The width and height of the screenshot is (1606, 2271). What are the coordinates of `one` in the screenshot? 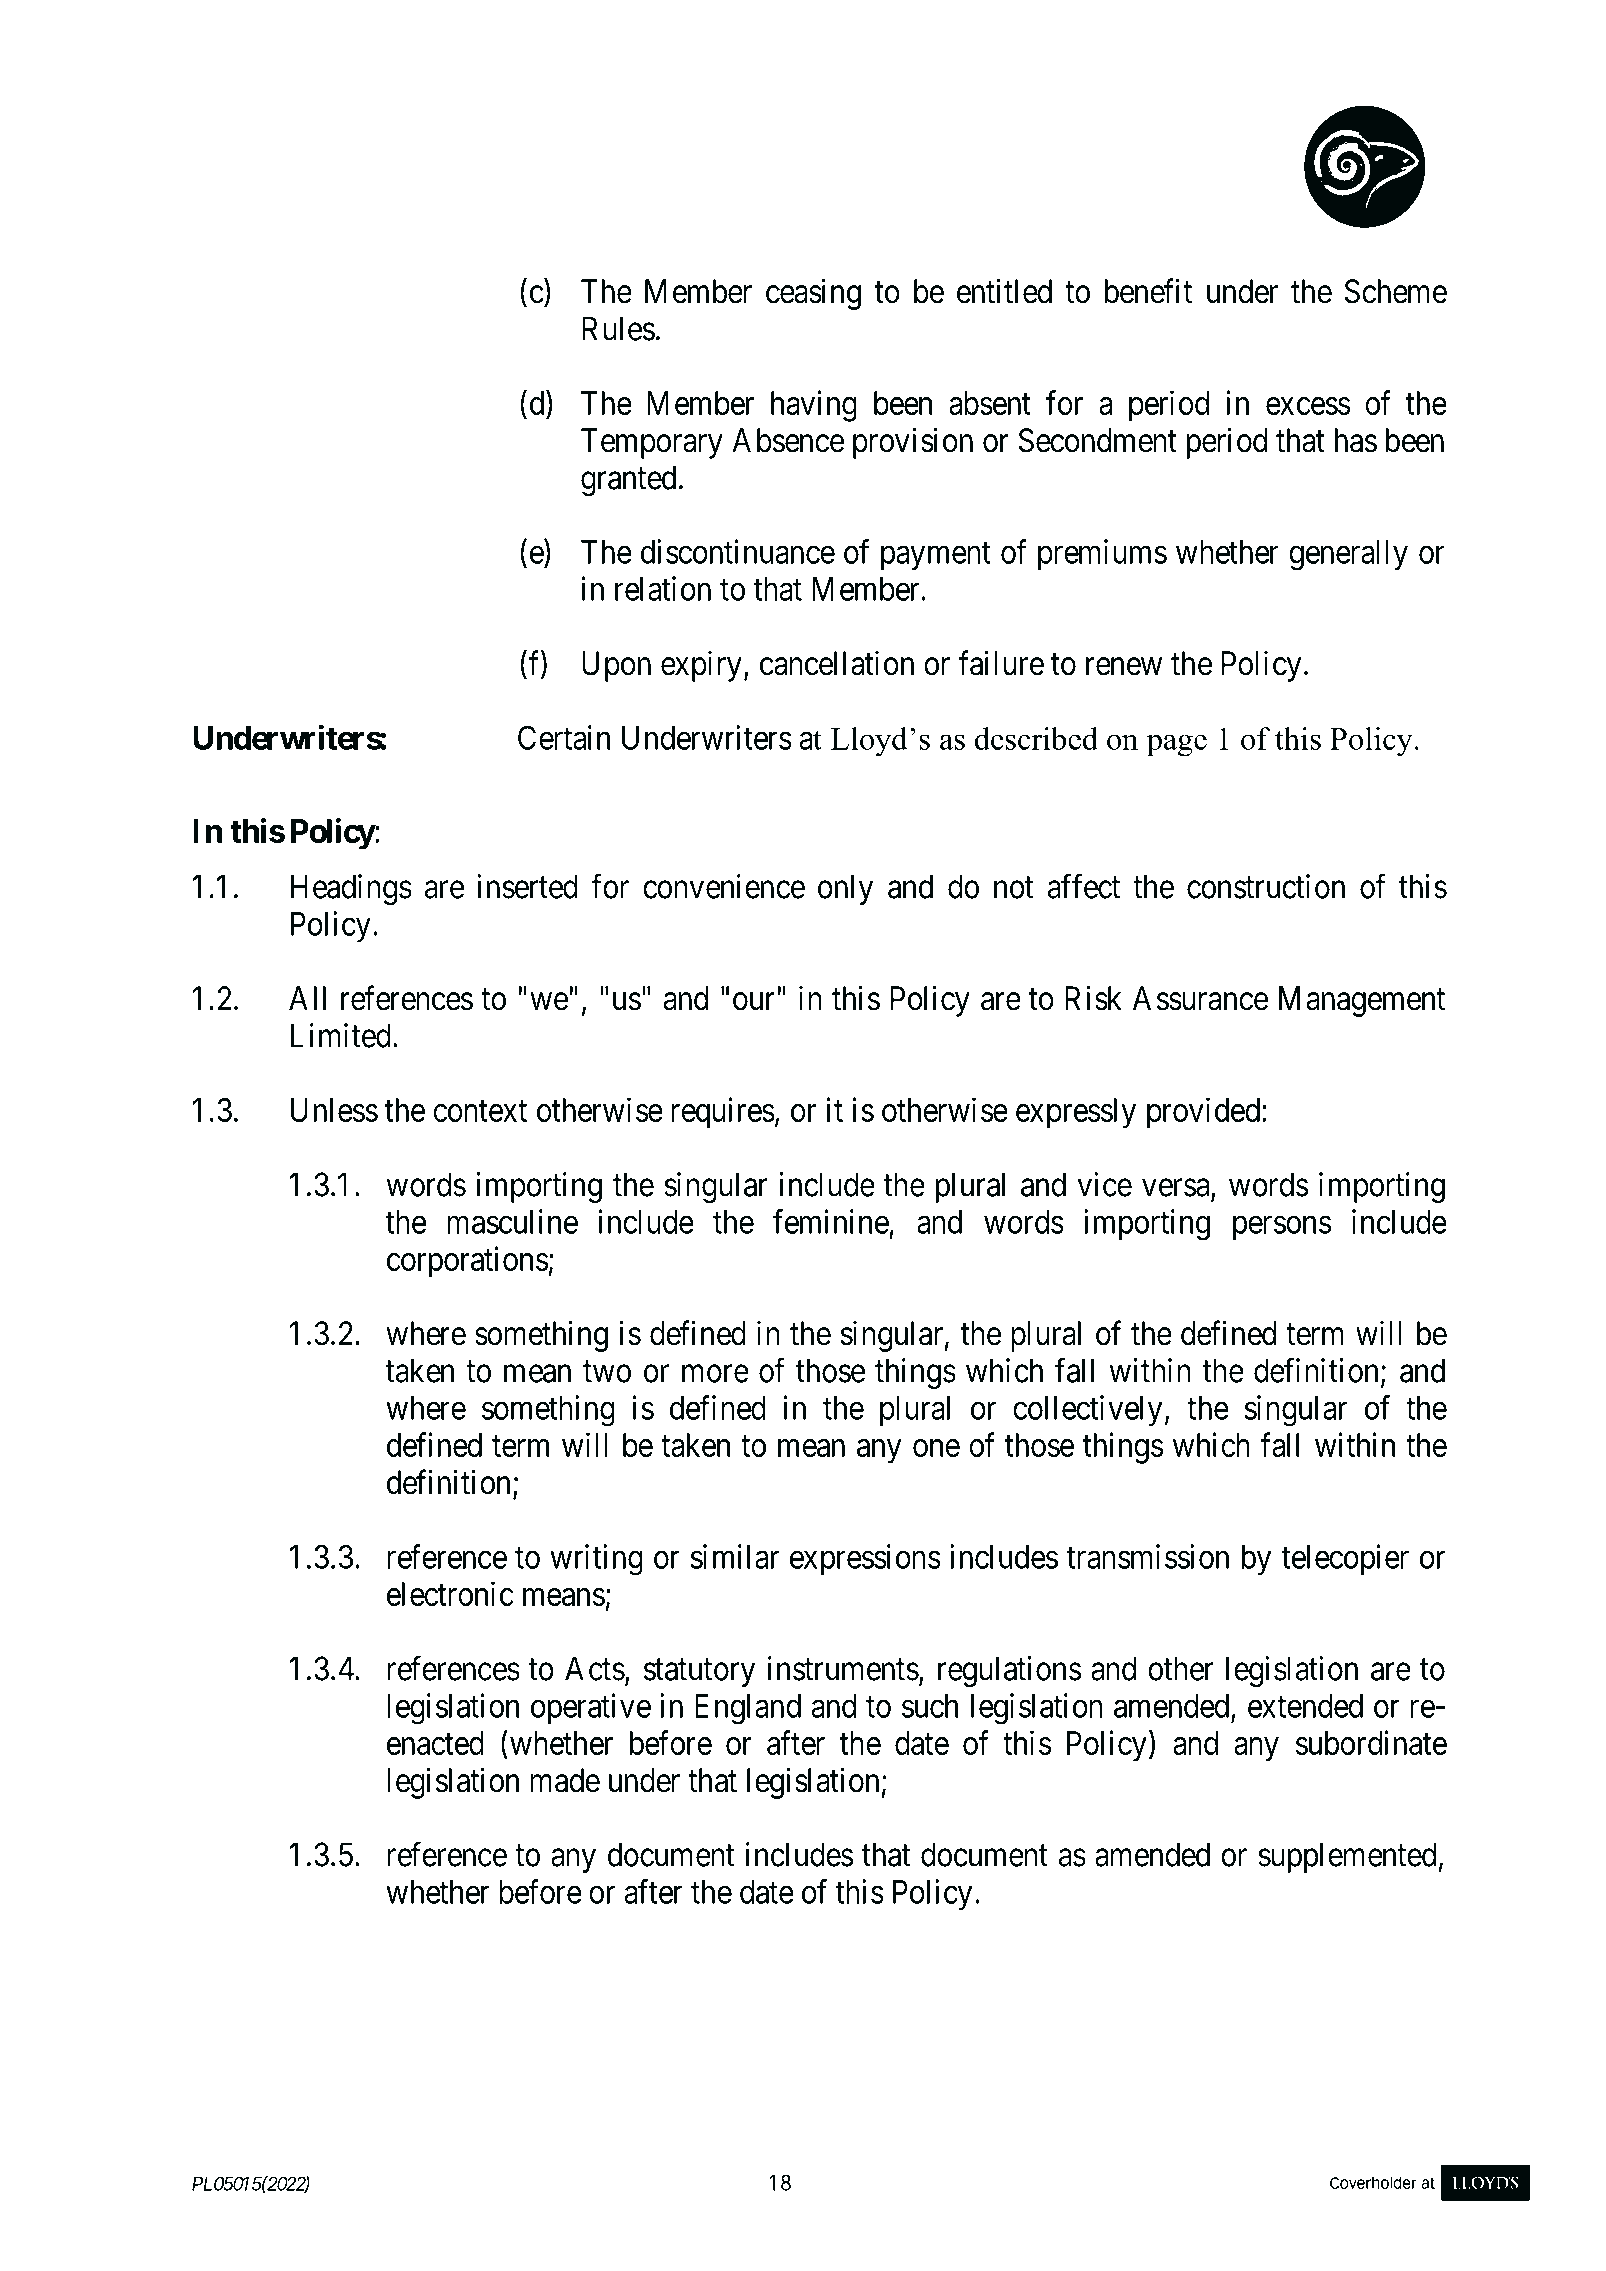 It's located at (936, 1448).
